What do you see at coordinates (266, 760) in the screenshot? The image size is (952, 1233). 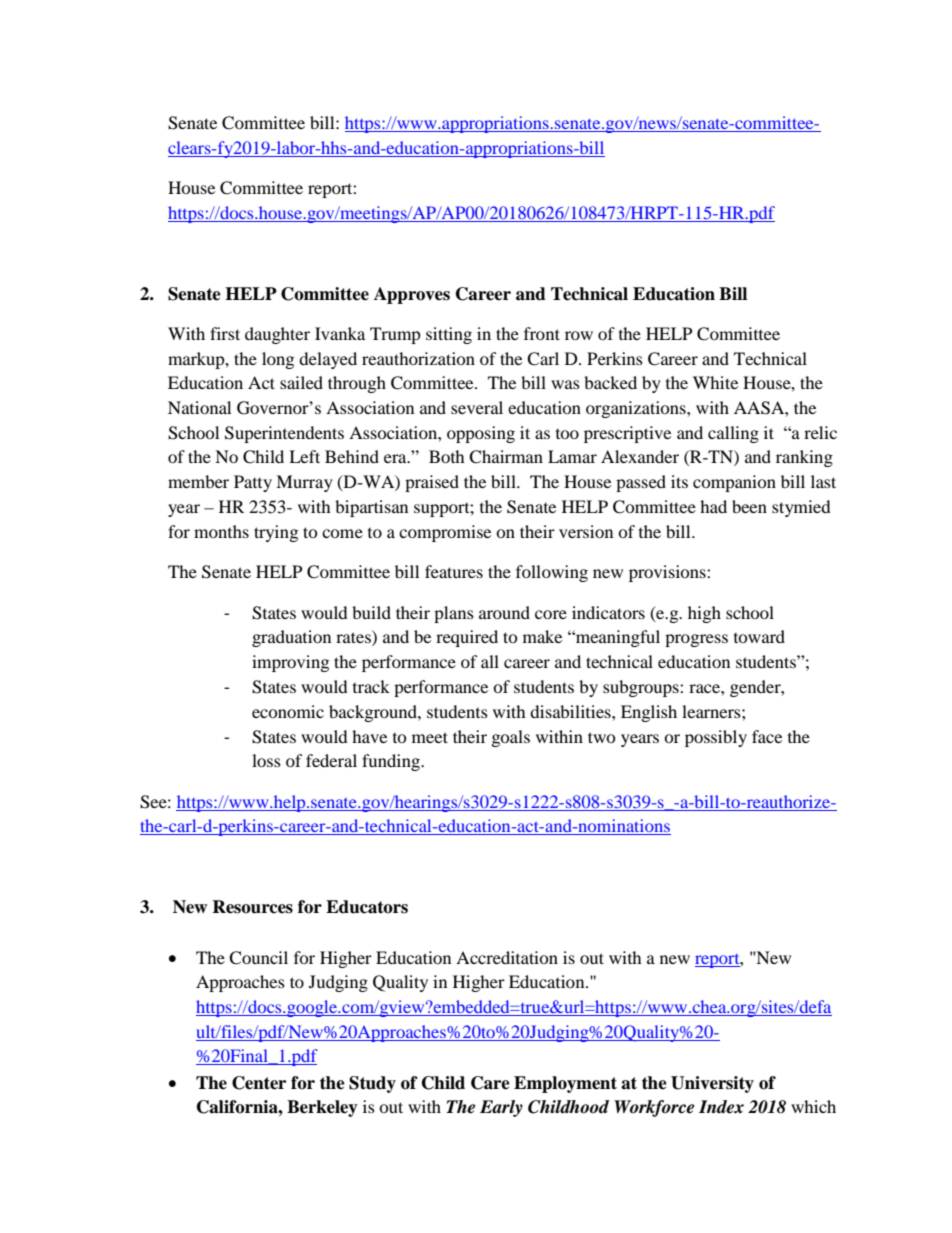 I see `loss` at bounding box center [266, 760].
